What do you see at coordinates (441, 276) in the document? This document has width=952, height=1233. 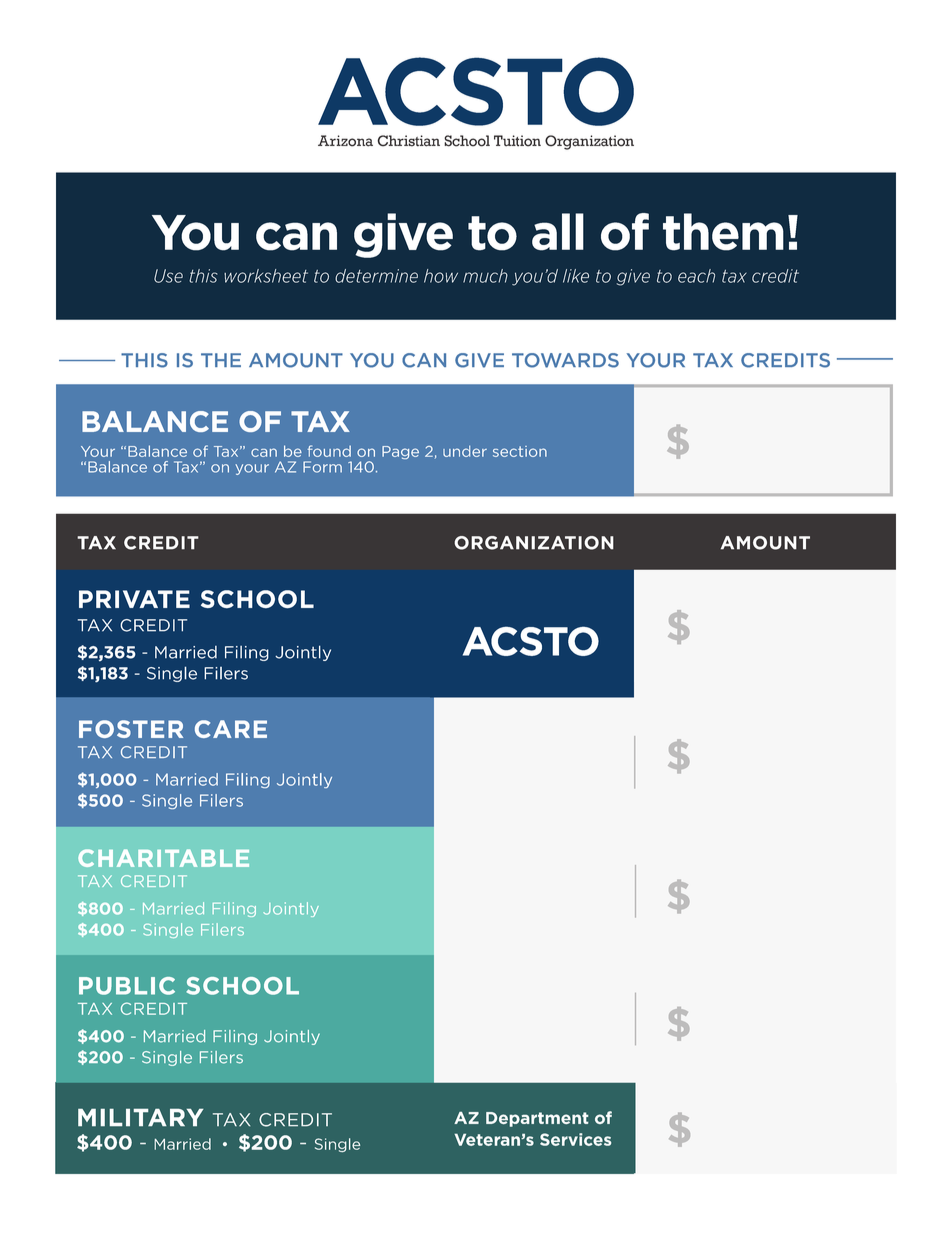 I see `how` at bounding box center [441, 276].
